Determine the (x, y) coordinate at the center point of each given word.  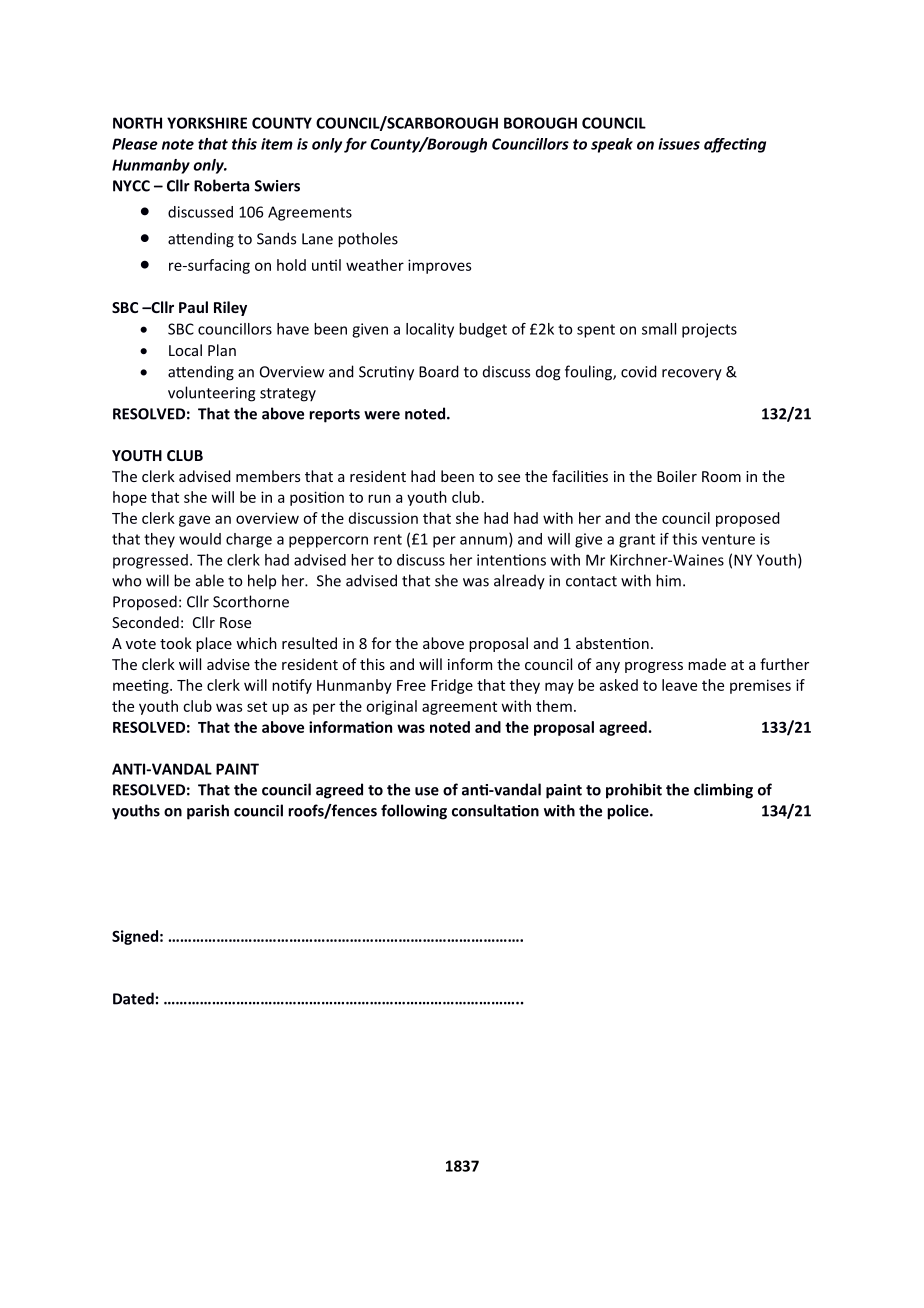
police (629, 812)
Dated (133, 998)
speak (612, 145)
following (414, 812)
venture (728, 539)
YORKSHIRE (207, 123)
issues (679, 144)
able (210, 580)
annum (483, 540)
